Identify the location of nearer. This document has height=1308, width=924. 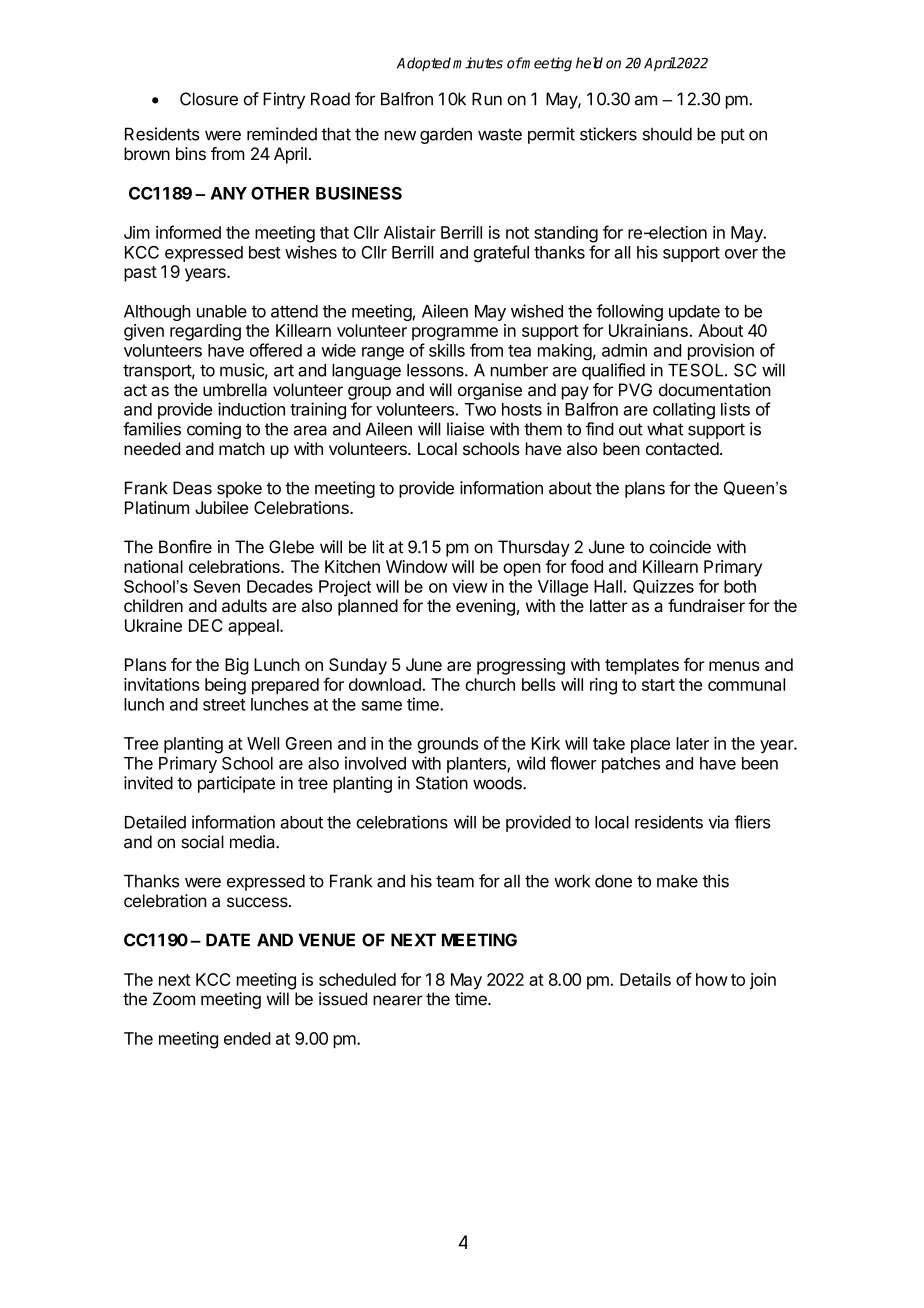
(398, 1000).
